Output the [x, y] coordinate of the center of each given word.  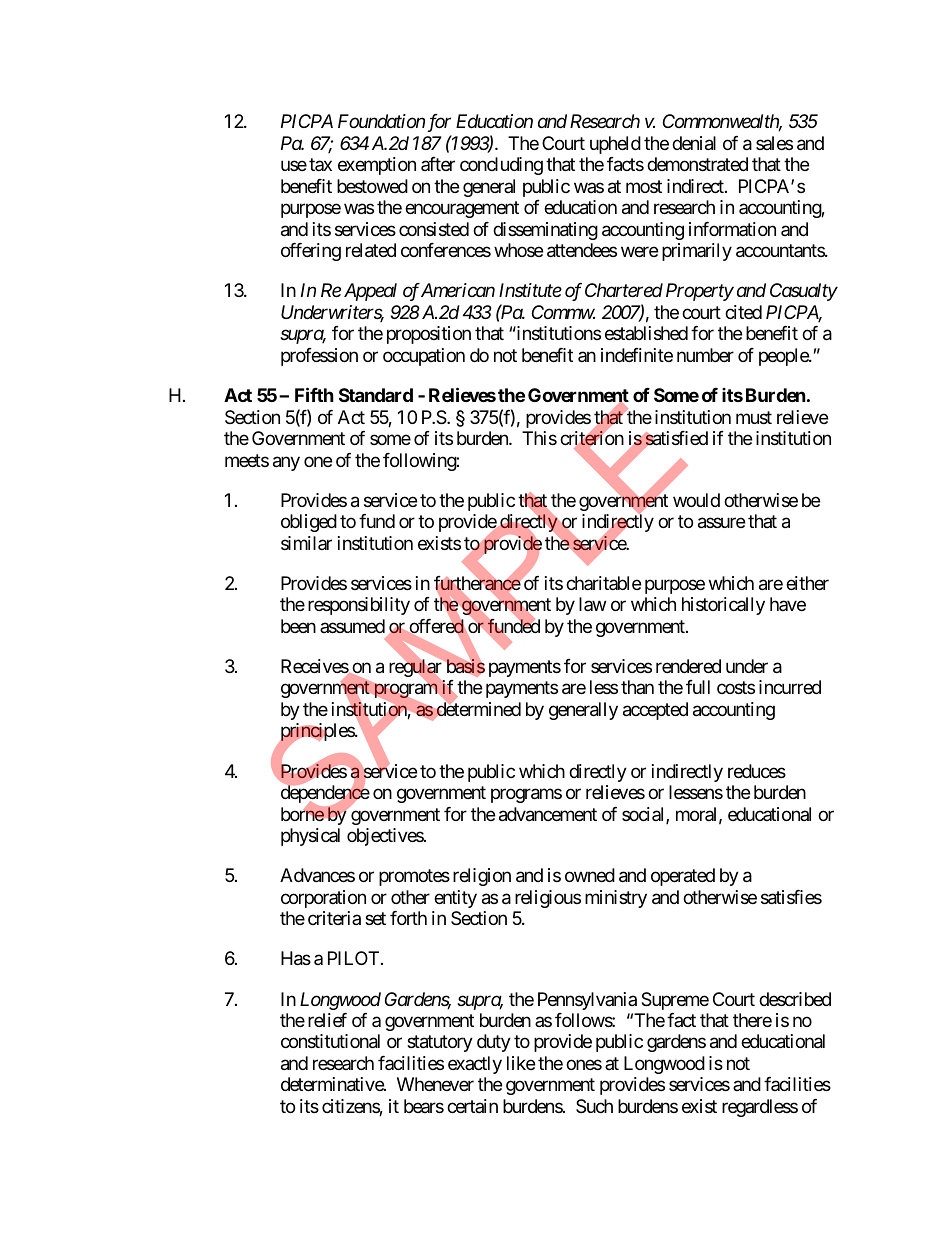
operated [683, 877]
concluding [501, 166]
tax [320, 165]
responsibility [359, 606]
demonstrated [697, 164]
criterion [592, 439]
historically [723, 606]
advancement [548, 814]
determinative [333, 1084]
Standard [376, 395]
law [592, 604]
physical [310, 837]
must [754, 417]
